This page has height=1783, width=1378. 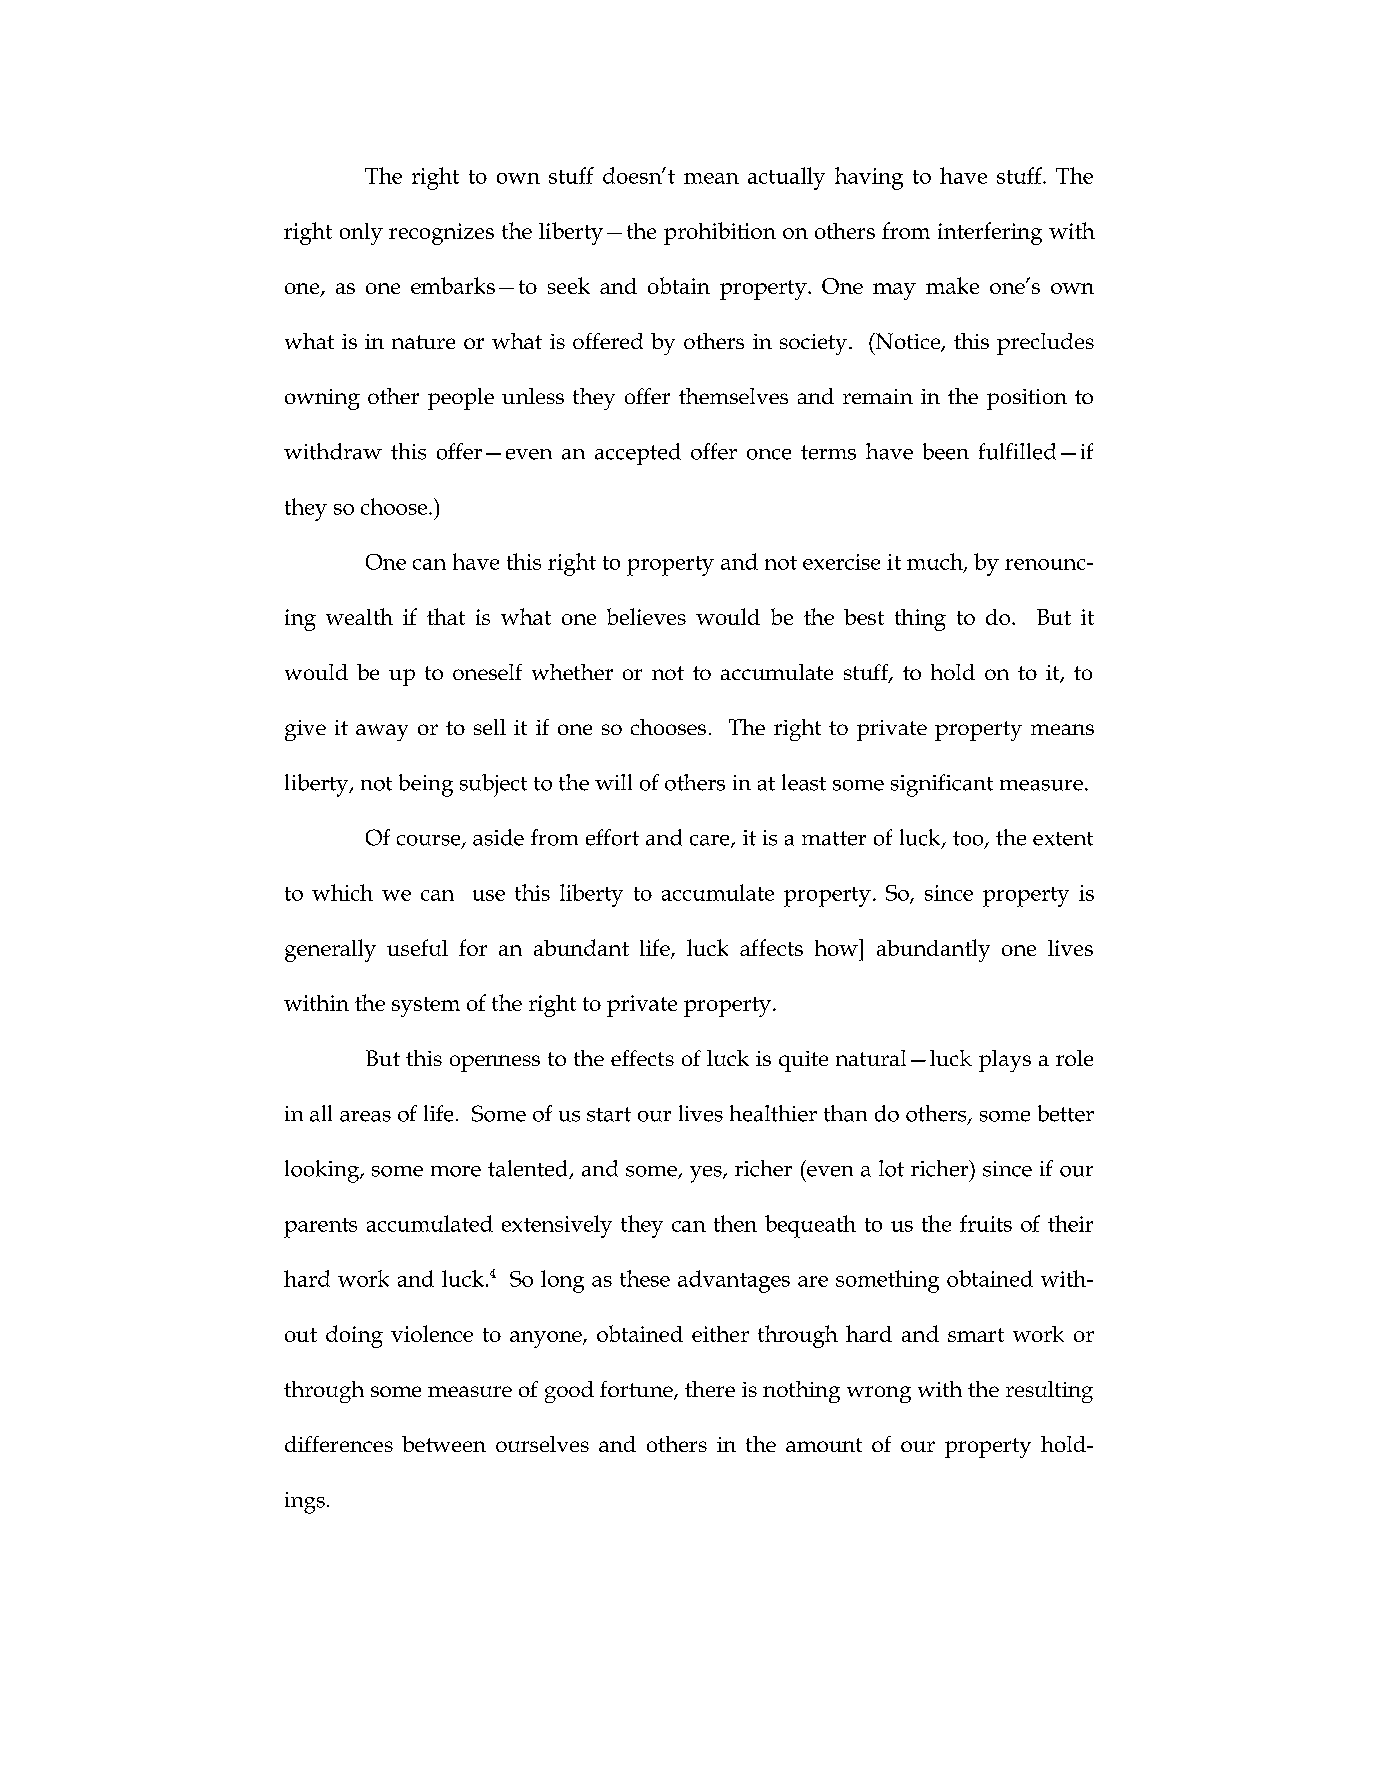 I want to click on effects, so click(x=642, y=1058).
